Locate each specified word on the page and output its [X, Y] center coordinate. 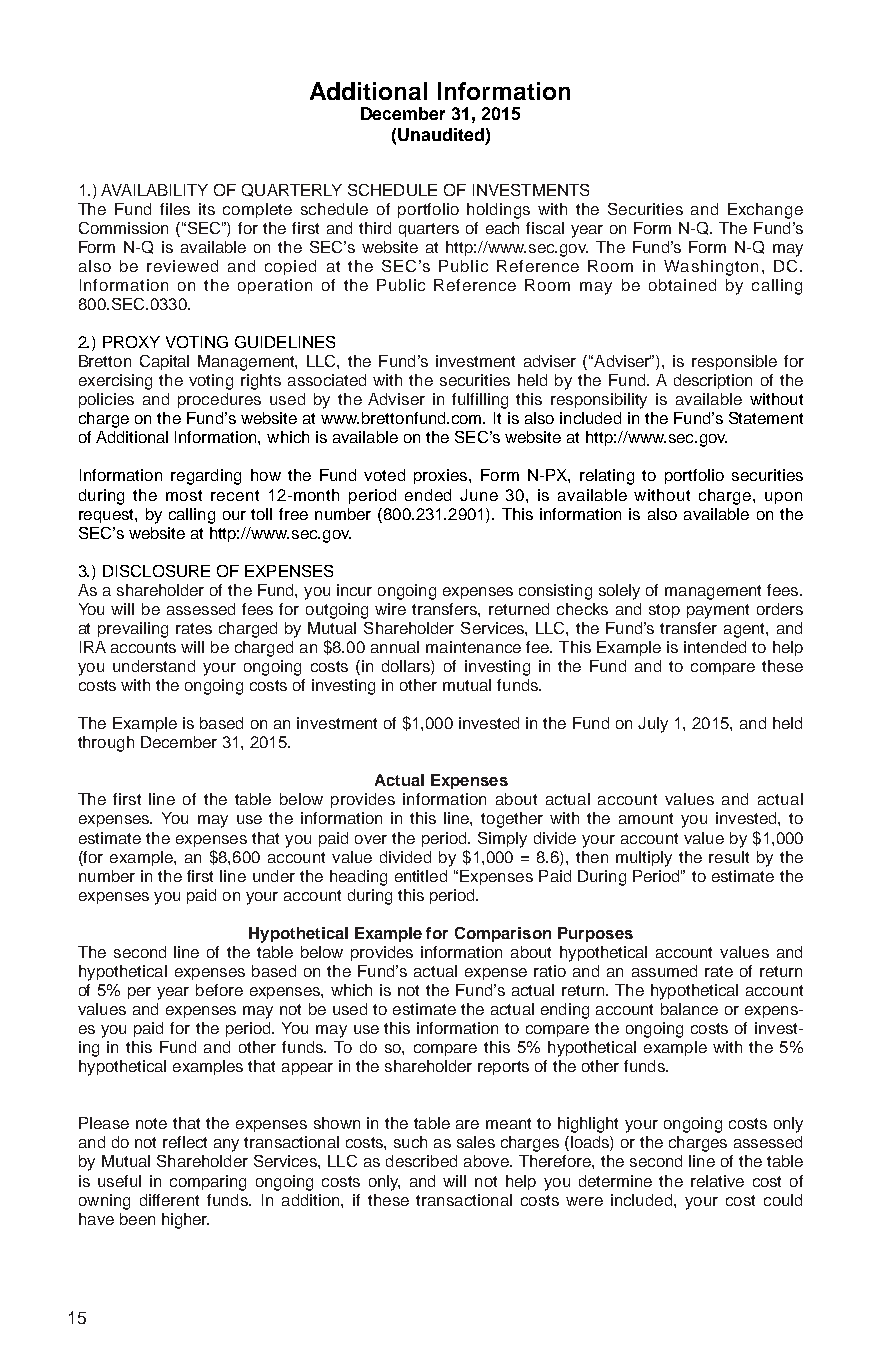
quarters [429, 230]
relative [717, 1181]
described [421, 1161]
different [169, 1200]
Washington [711, 268]
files [175, 209]
